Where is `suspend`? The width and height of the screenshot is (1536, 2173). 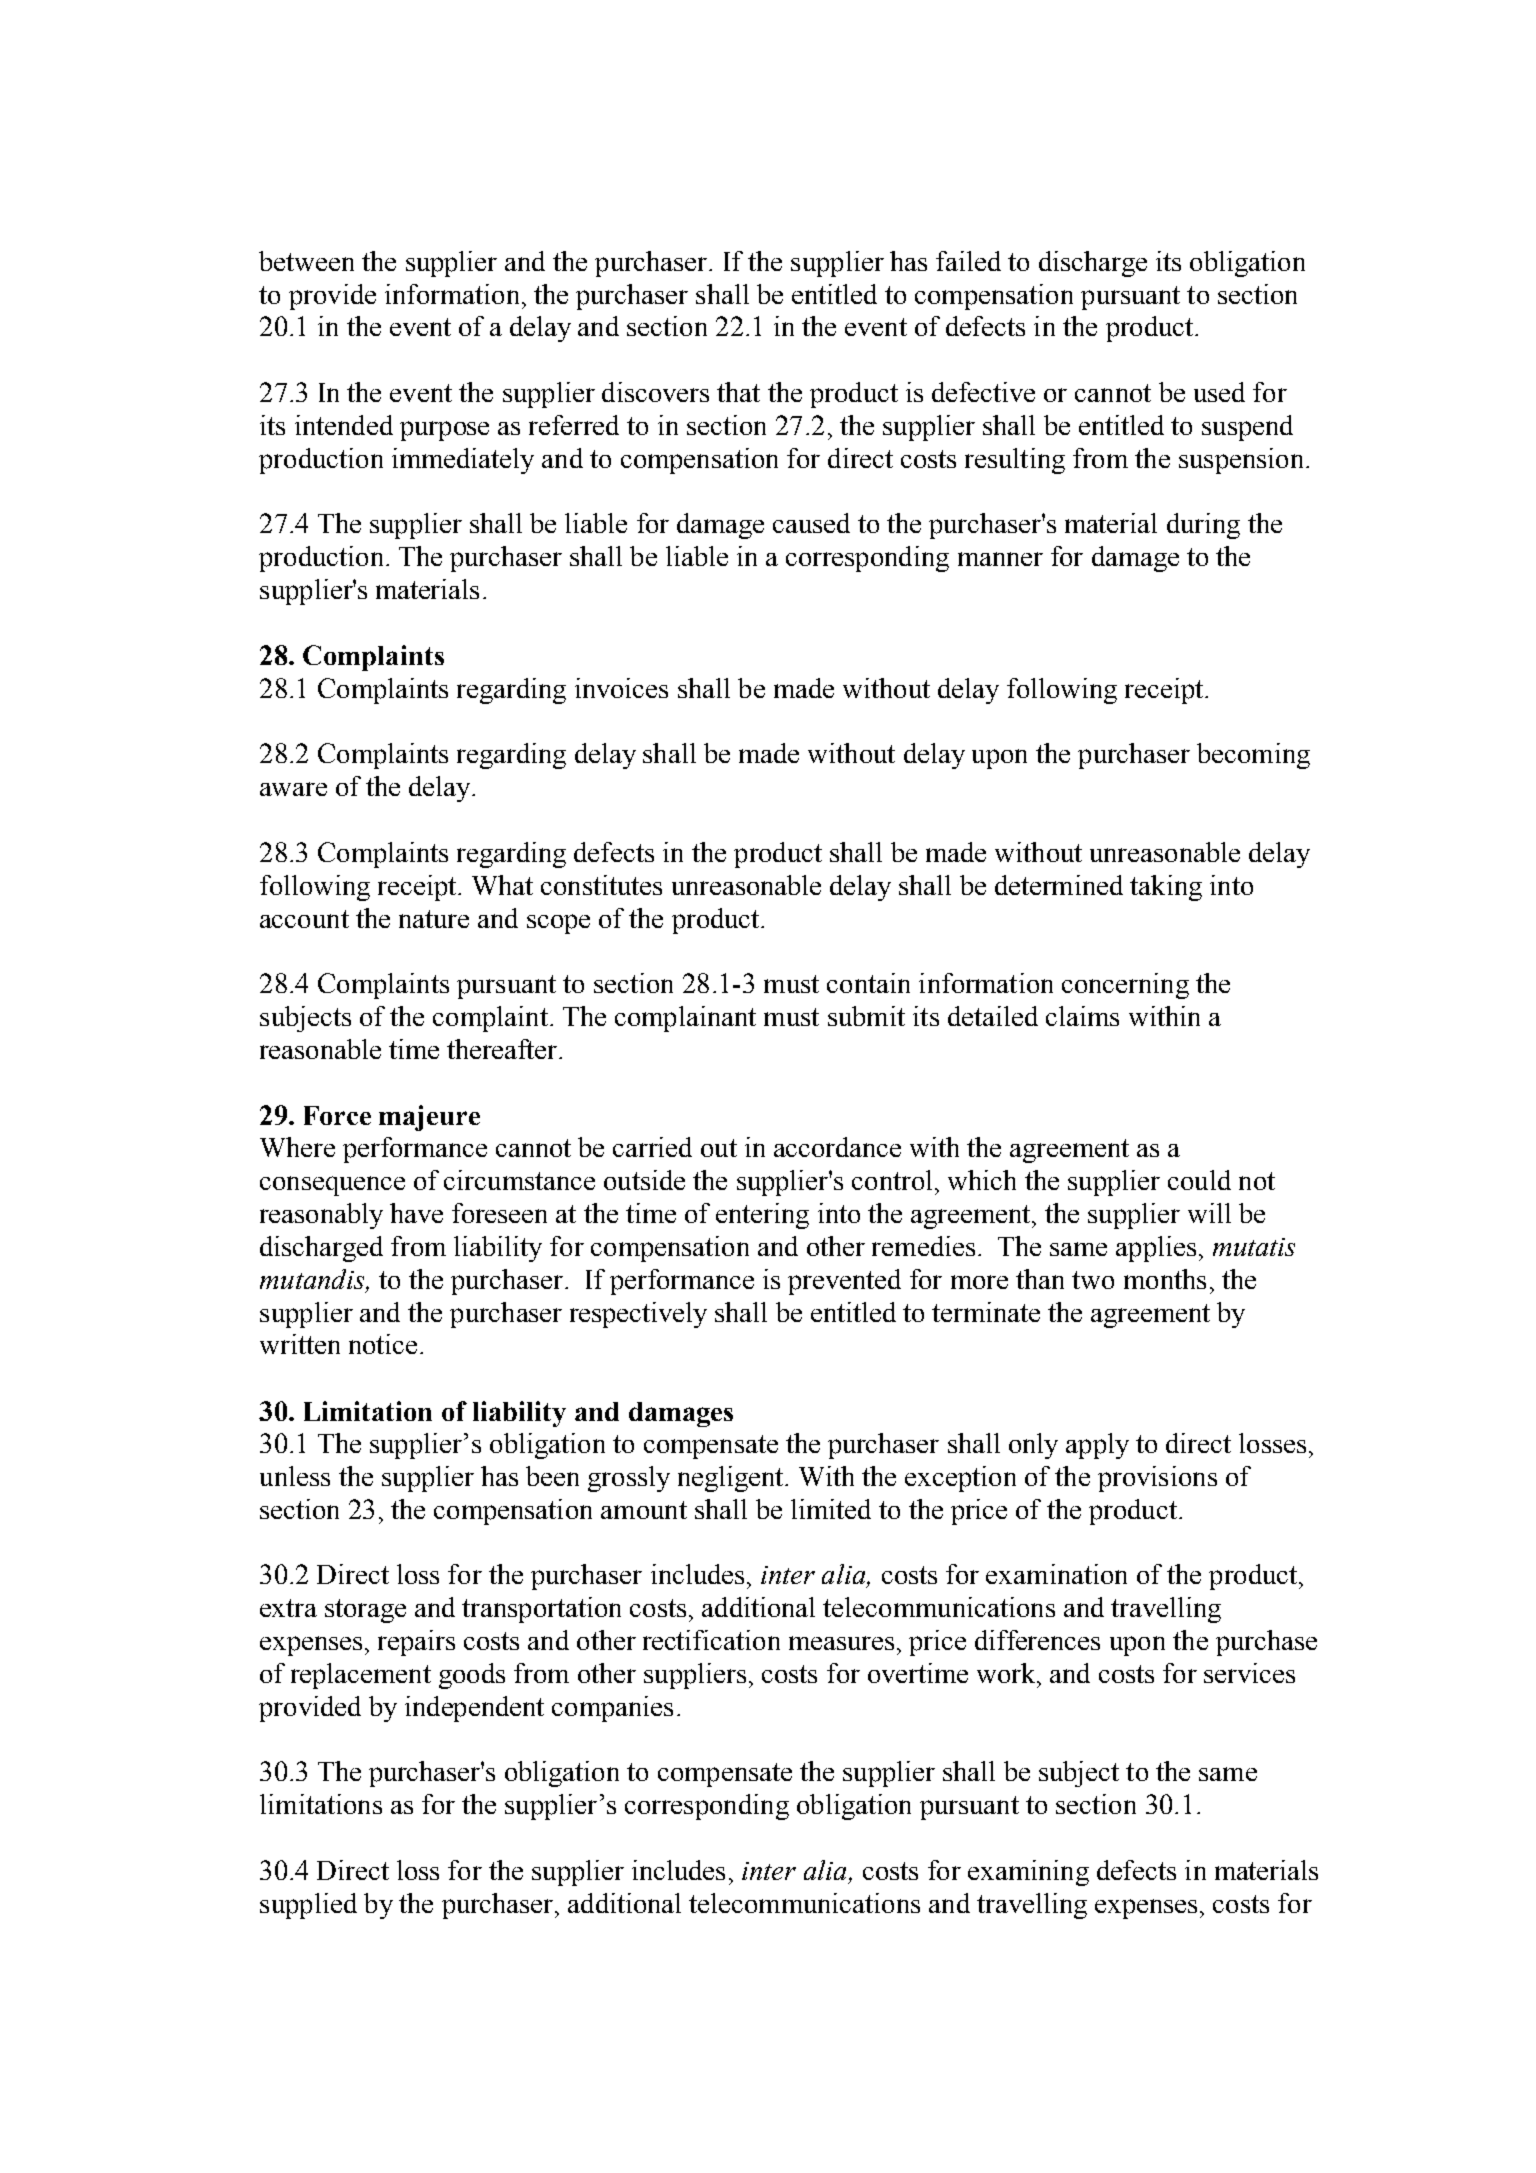 suspend is located at coordinates (1247, 428).
